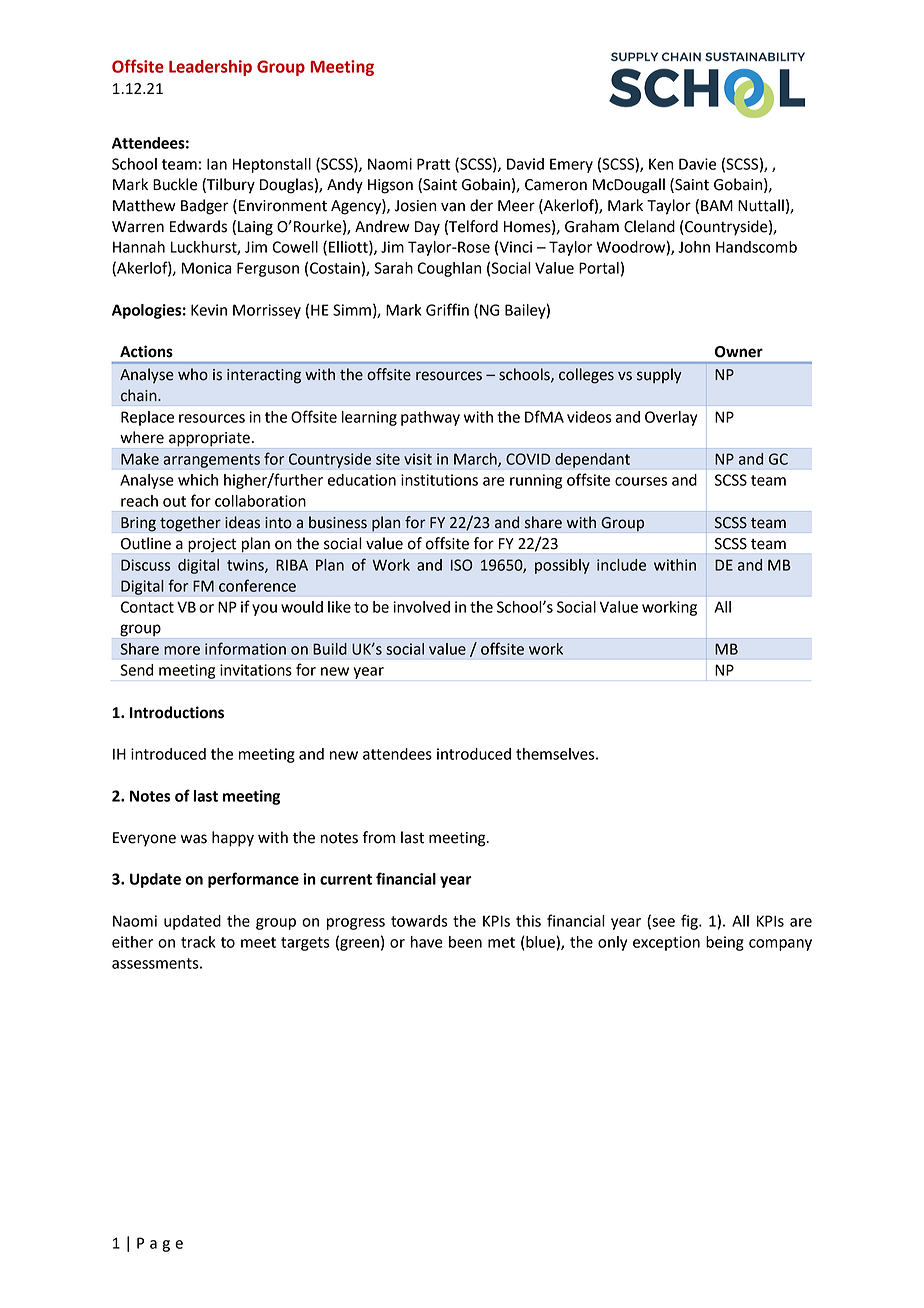 Image resolution: width=924 pixels, height=1308 pixels. Describe the element at coordinates (210, 68) in the screenshot. I see `Leadership` at that location.
